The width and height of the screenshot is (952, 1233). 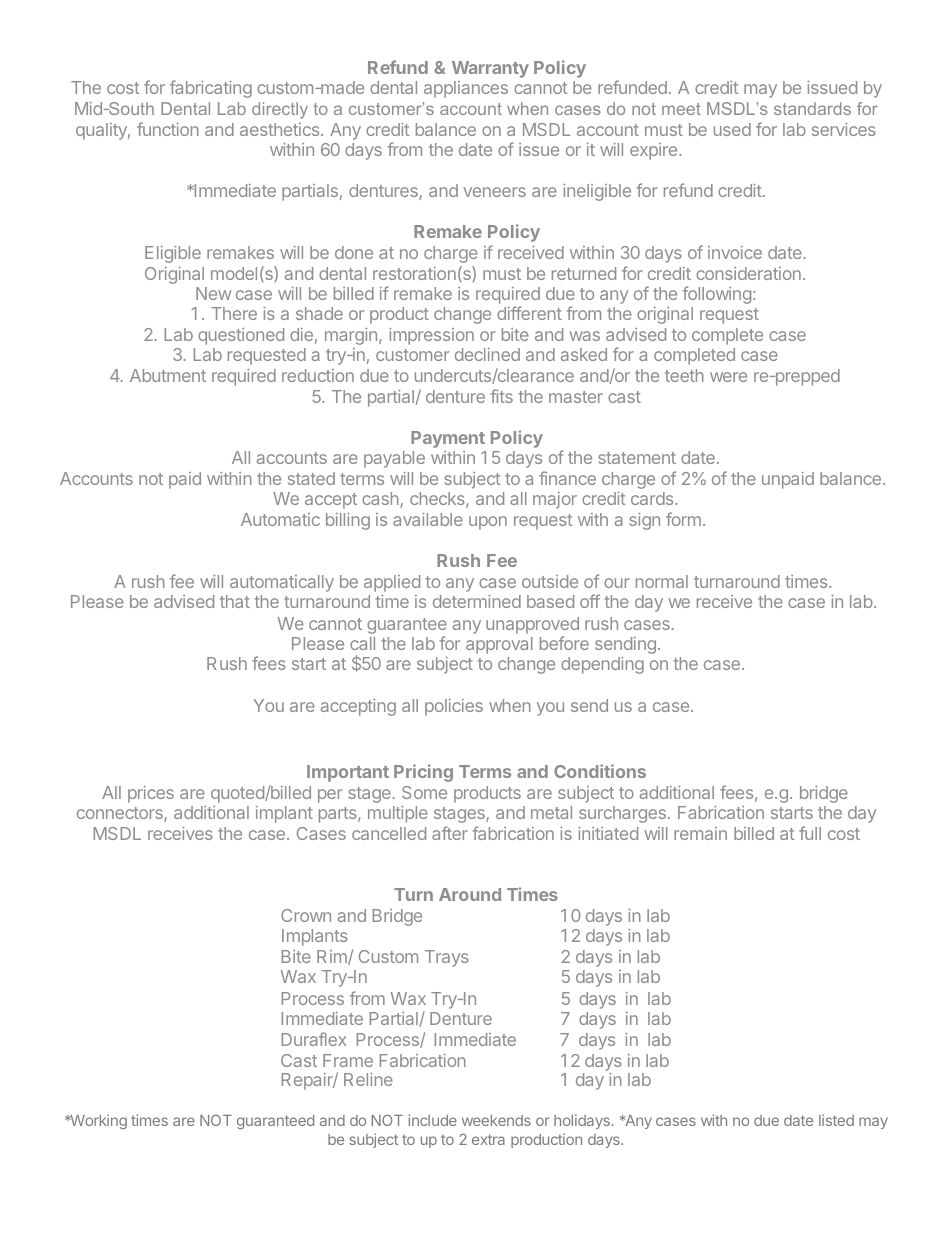 What do you see at coordinates (728, 377) in the screenshot?
I see `were` at bounding box center [728, 377].
